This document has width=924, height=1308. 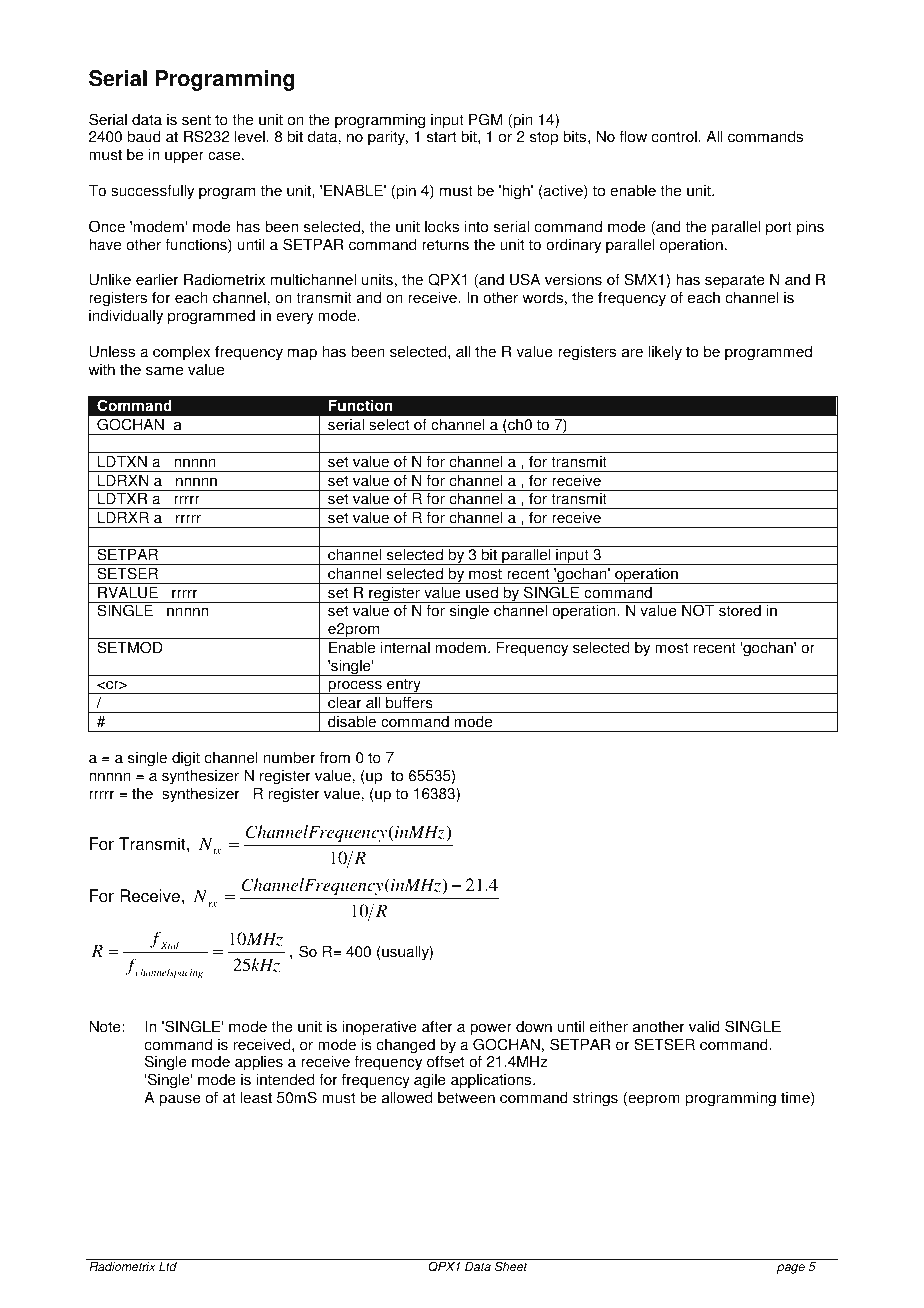 I want to click on Ltd, so click(x=168, y=1267).
